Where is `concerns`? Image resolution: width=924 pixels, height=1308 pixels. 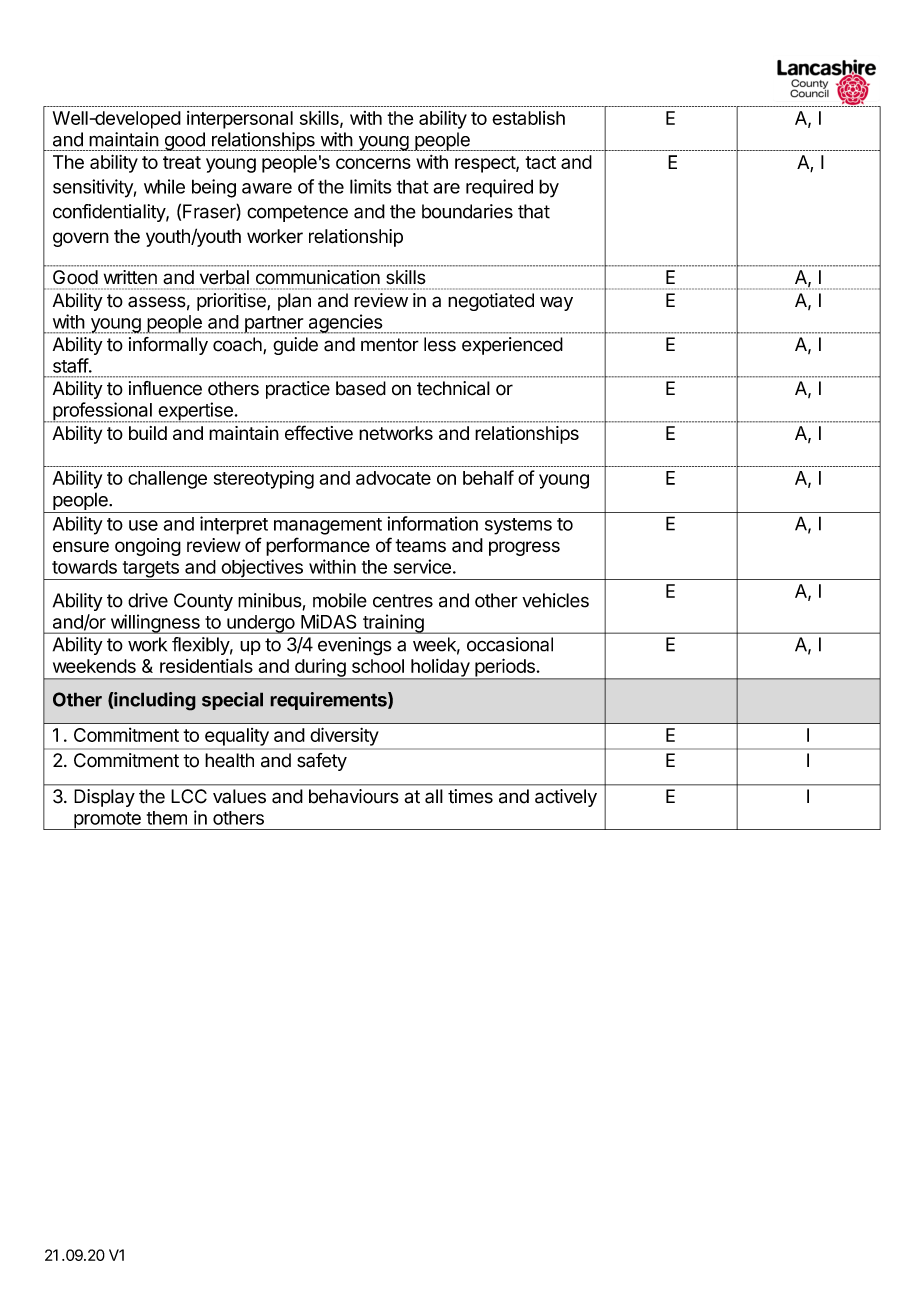
concerns is located at coordinates (373, 163).
